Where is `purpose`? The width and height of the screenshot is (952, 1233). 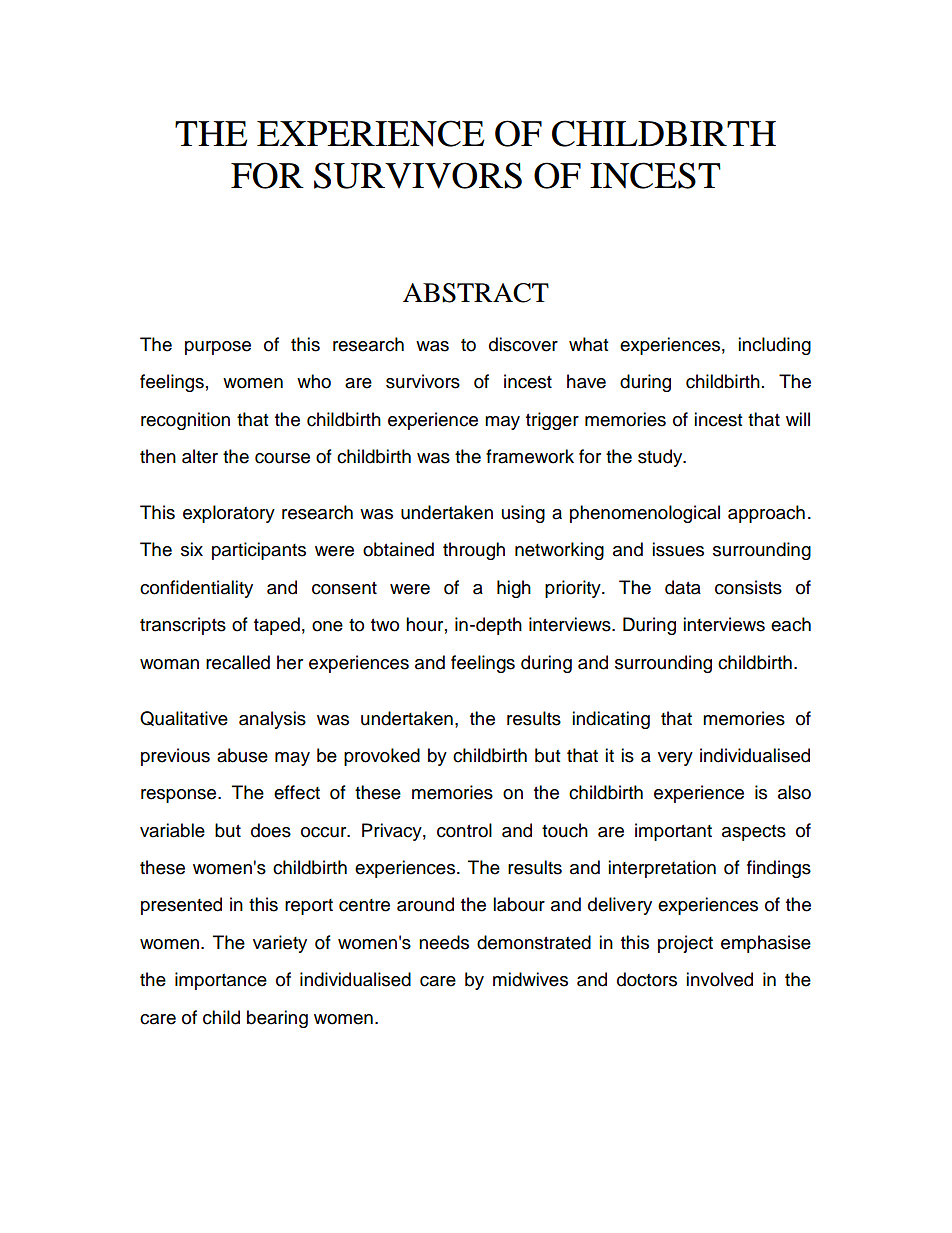 purpose is located at coordinates (218, 348).
